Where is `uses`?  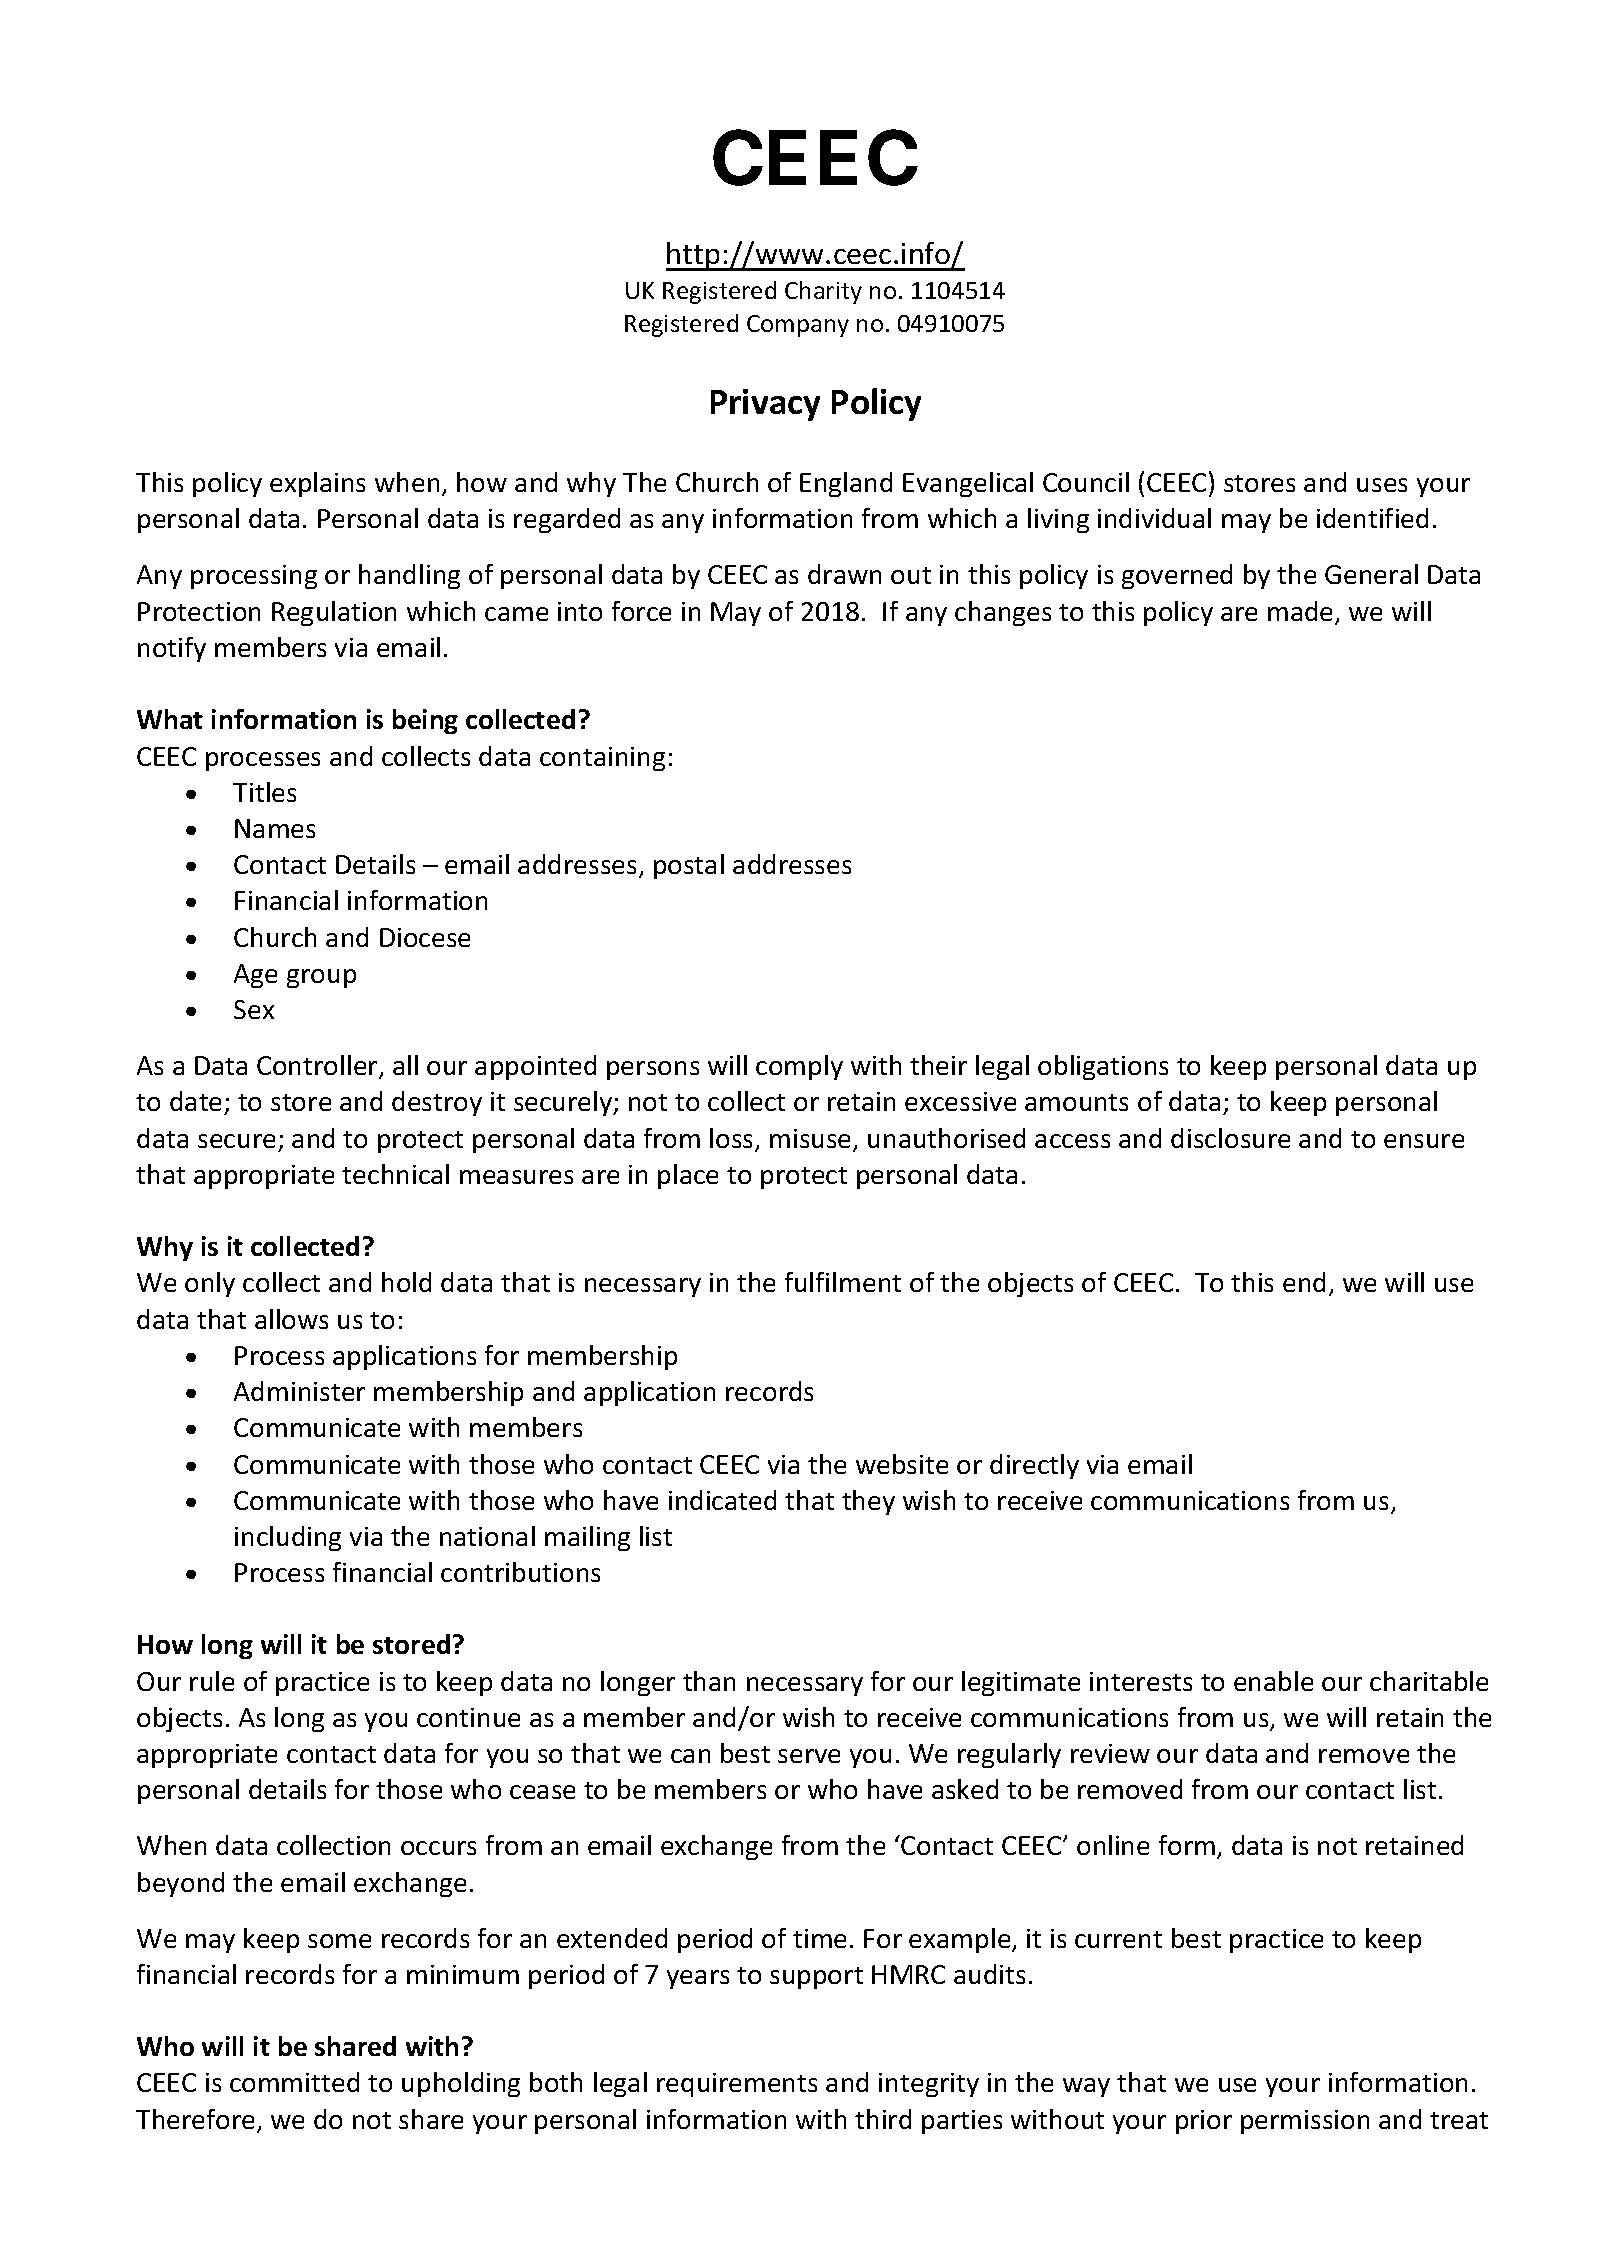
uses is located at coordinates (1382, 485).
